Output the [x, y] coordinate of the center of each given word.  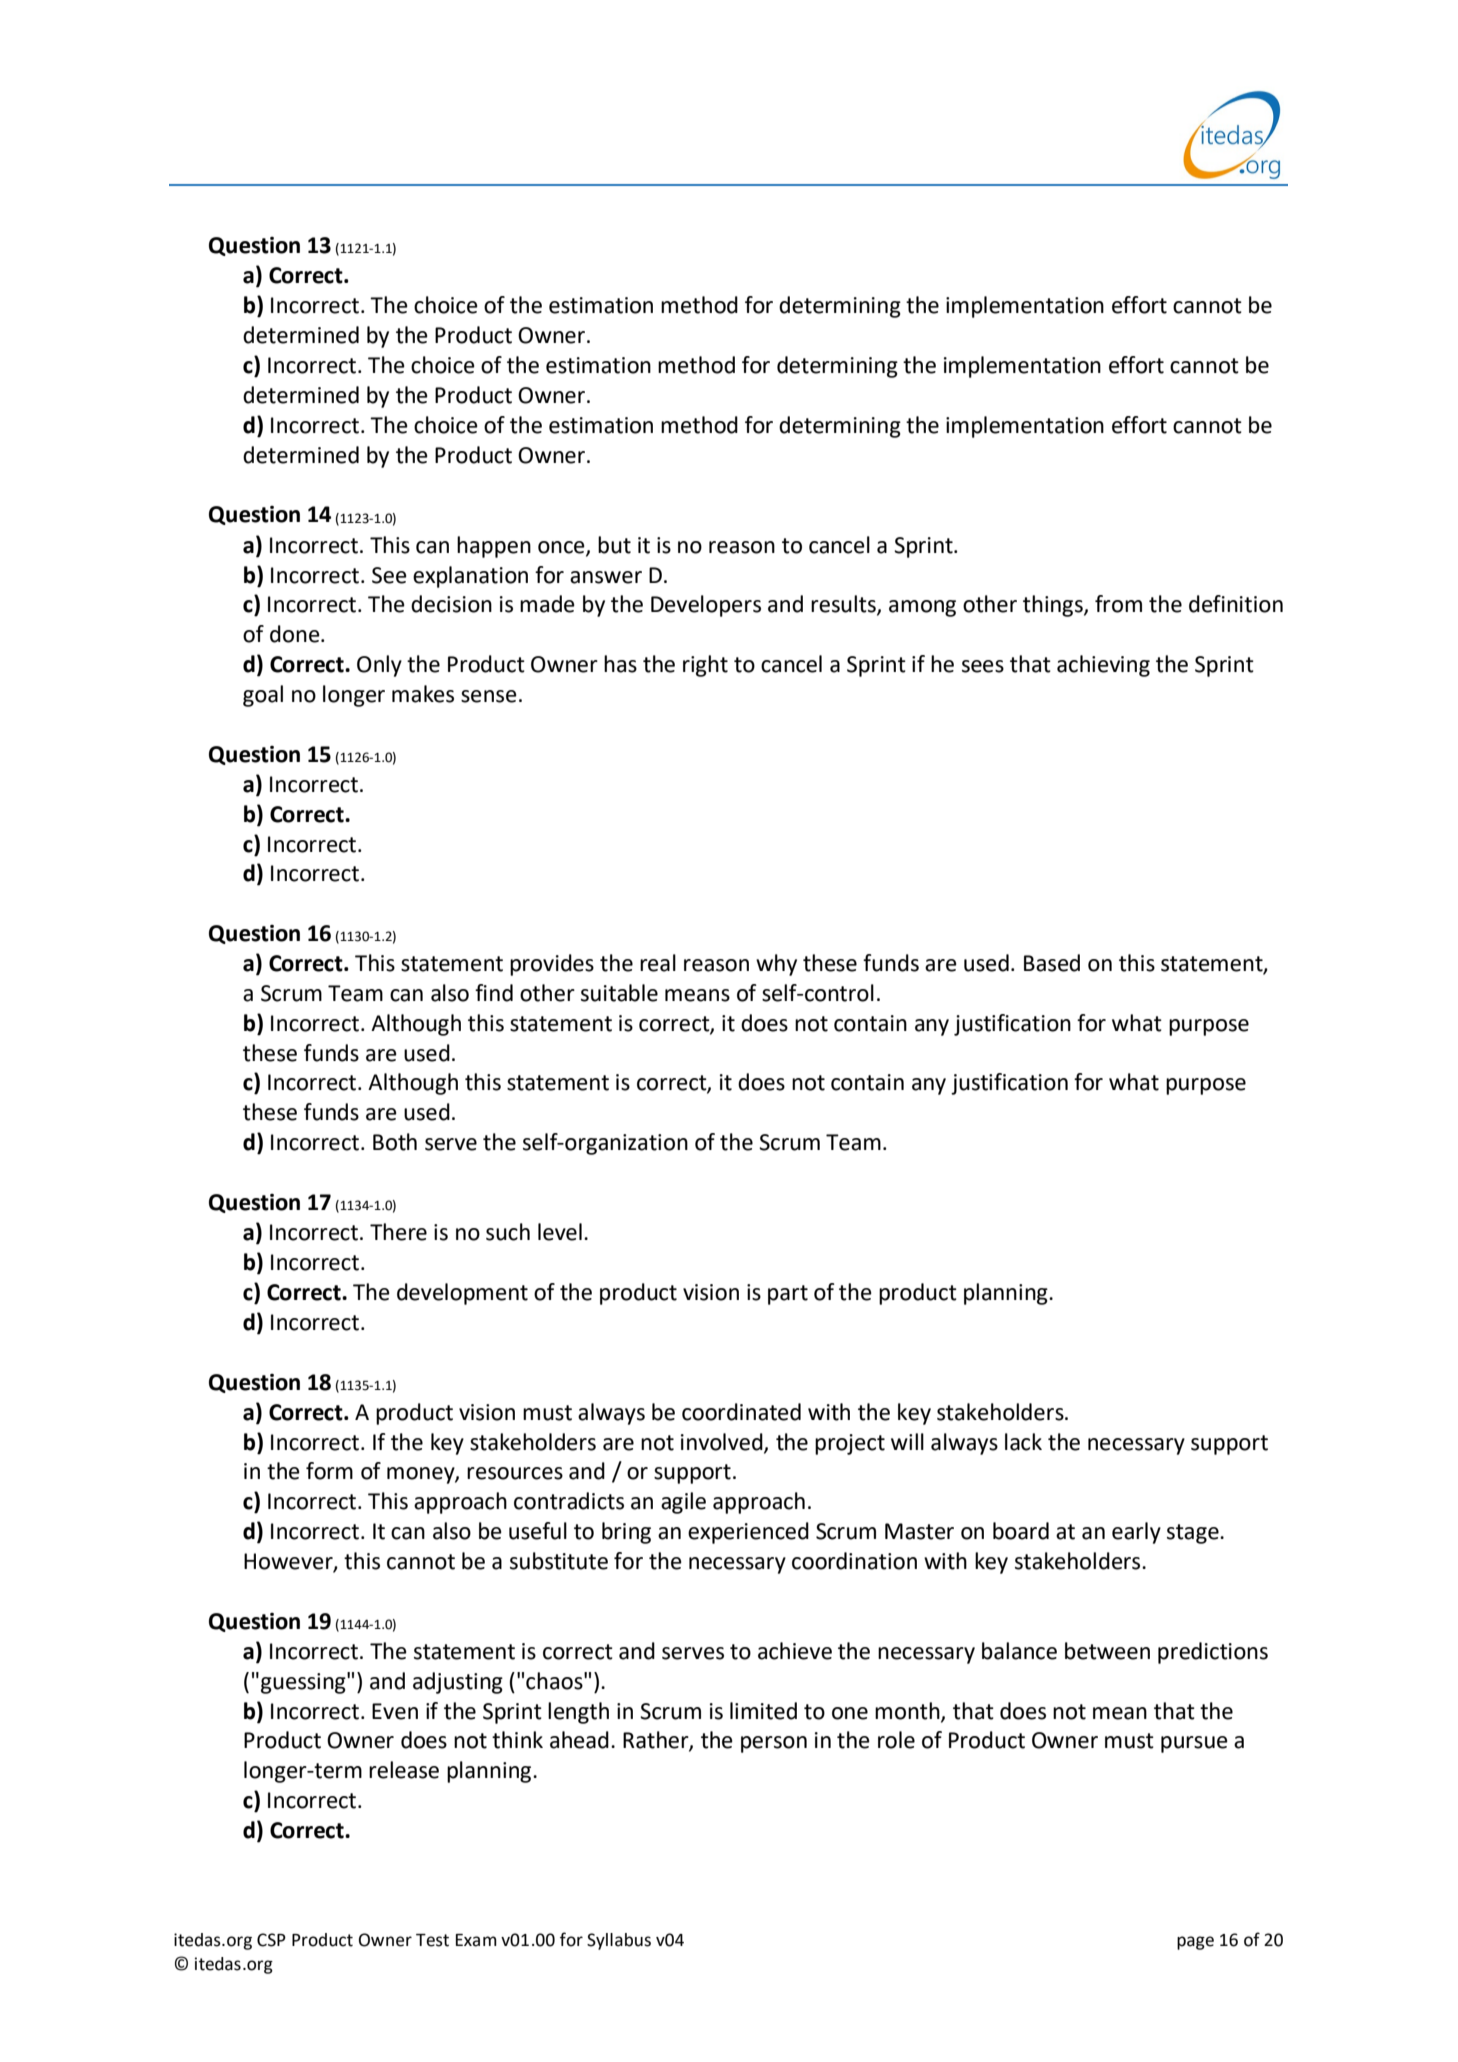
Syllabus [619, 1941]
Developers [706, 606]
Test [432, 1940]
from [1118, 604]
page [1195, 1943]
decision [451, 604]
